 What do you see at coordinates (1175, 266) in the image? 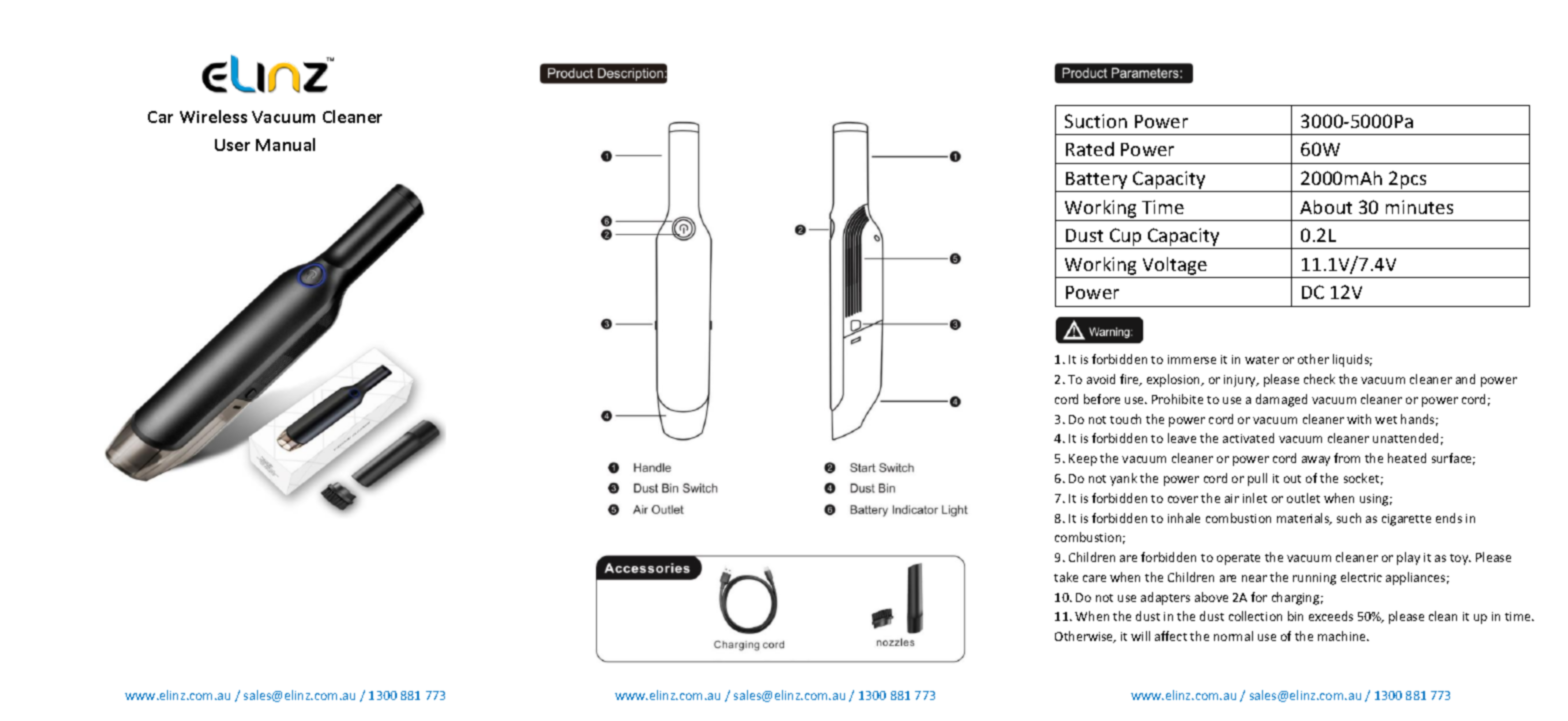
I see `Voltage` at bounding box center [1175, 266].
